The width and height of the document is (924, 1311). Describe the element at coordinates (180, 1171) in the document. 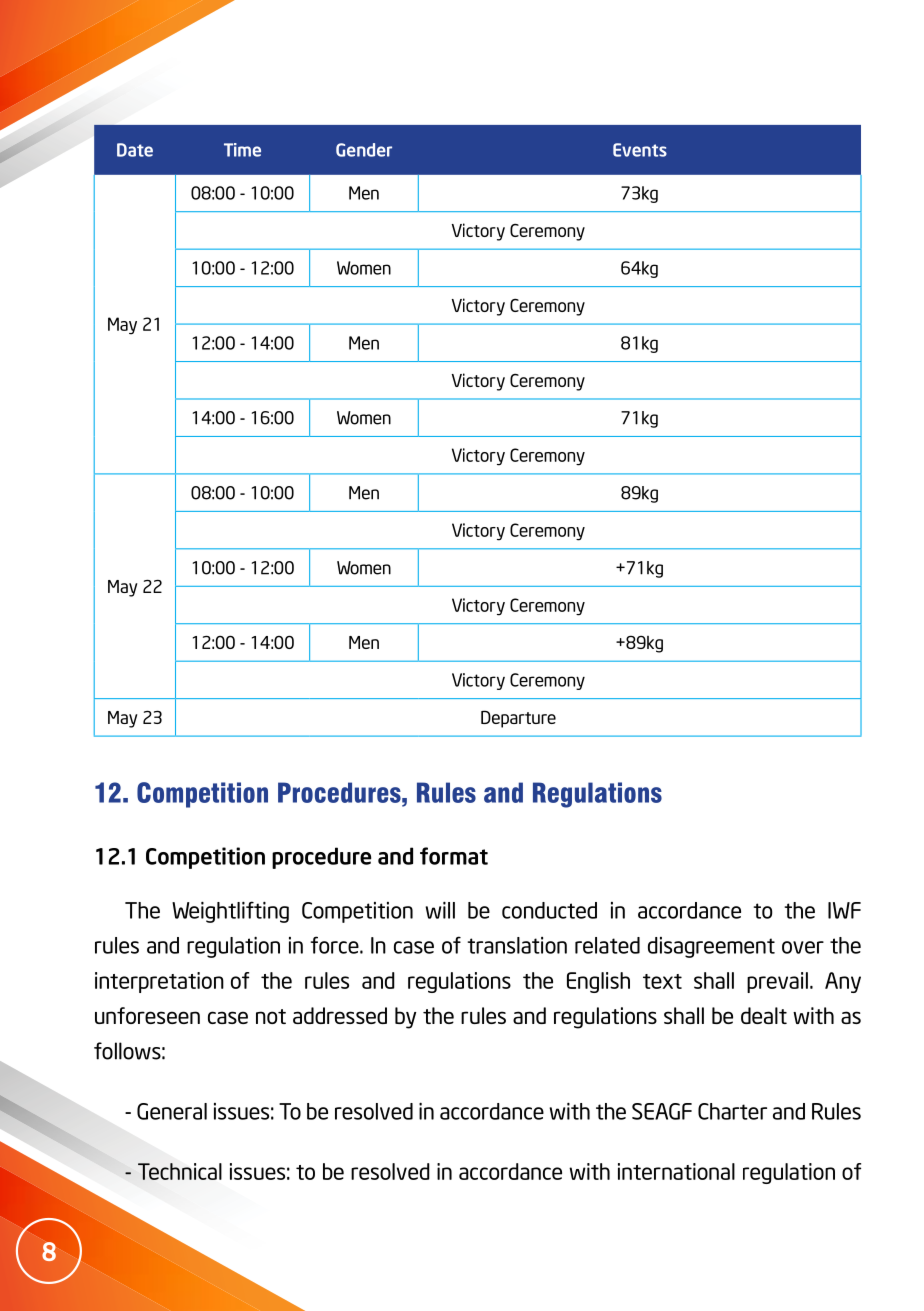

I see `Technical` at that location.
